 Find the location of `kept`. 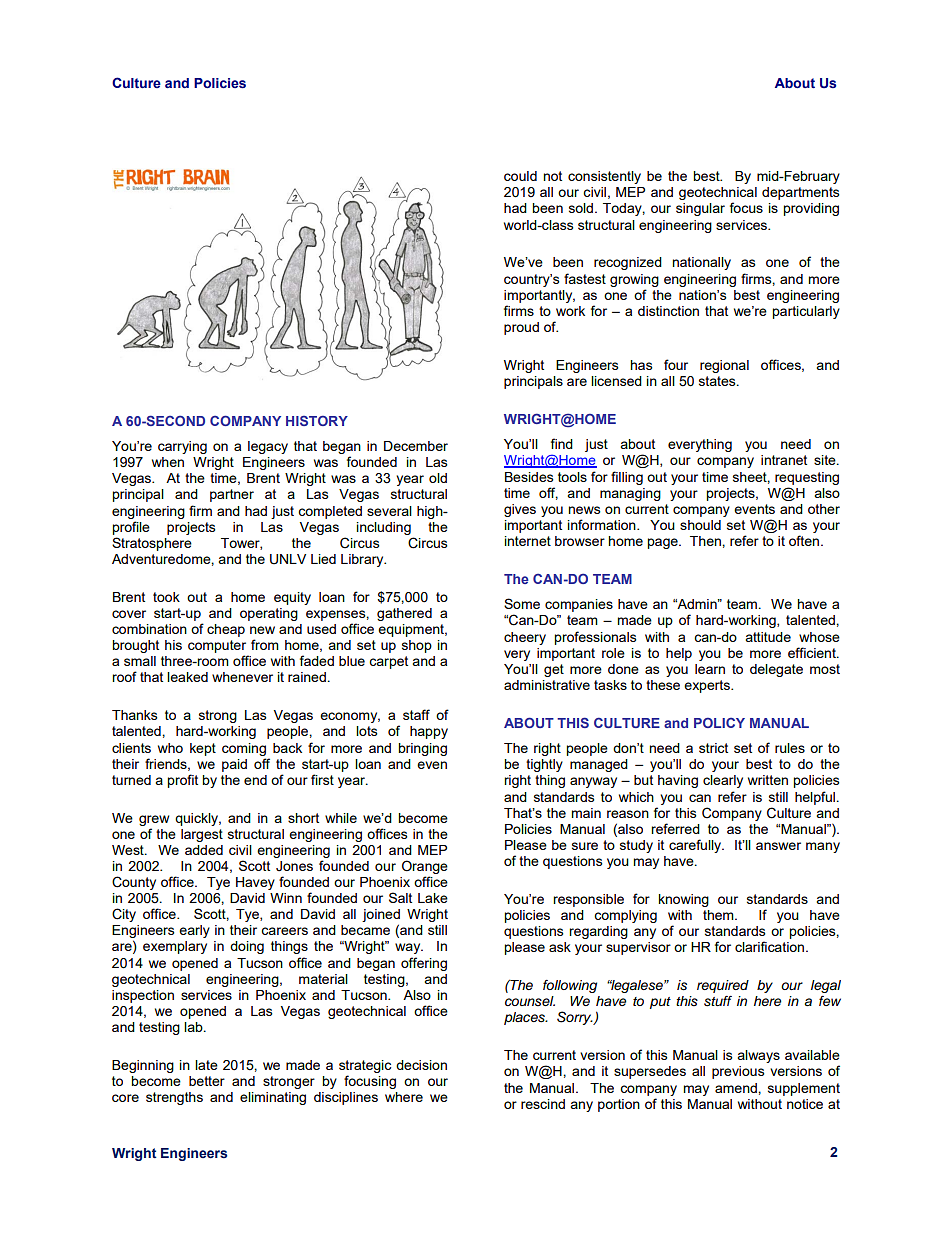

kept is located at coordinates (203, 749).
